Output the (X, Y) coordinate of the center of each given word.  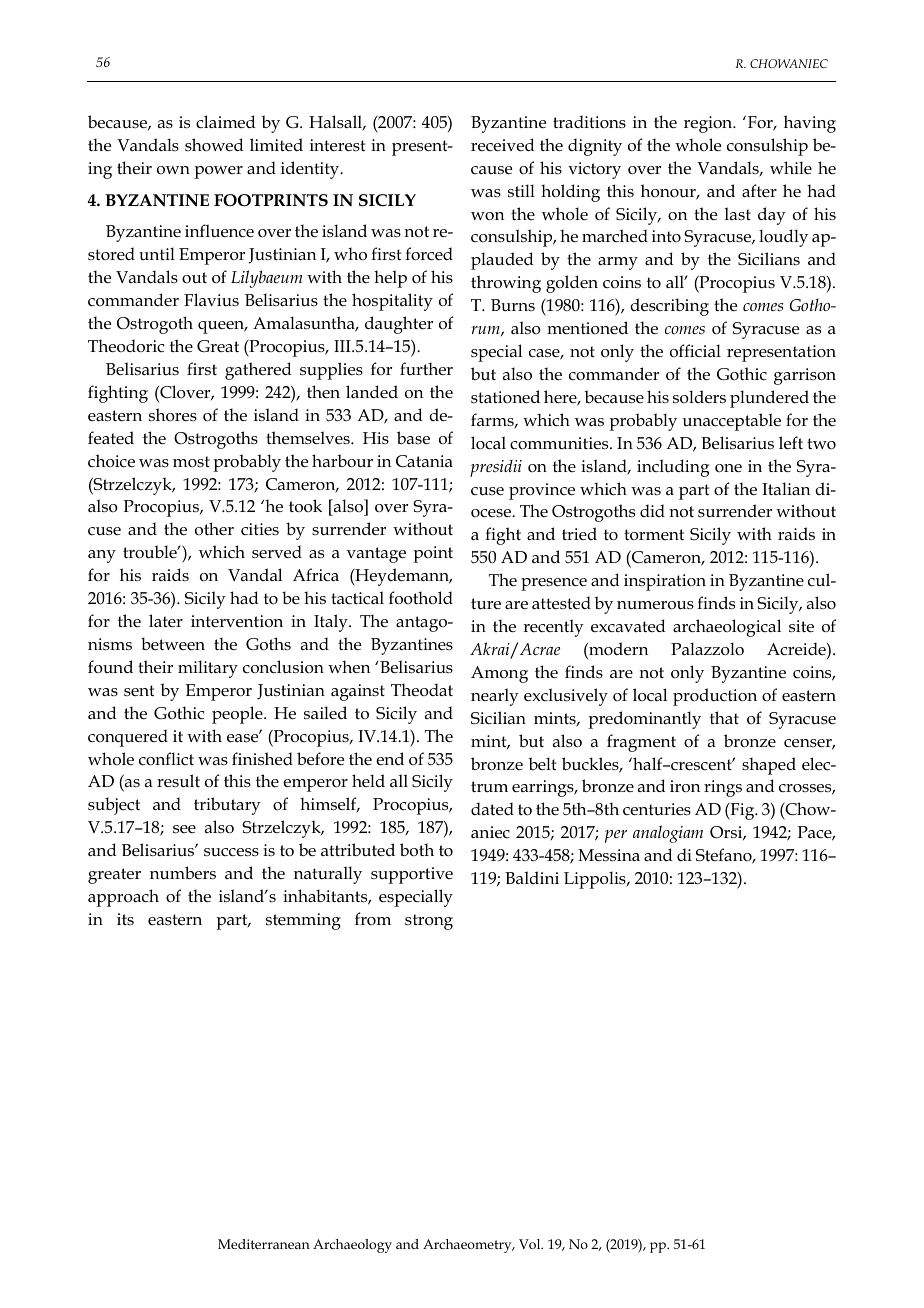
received (503, 145)
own (173, 170)
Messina (609, 855)
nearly (495, 697)
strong (429, 922)
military (208, 669)
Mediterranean (264, 1244)
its (125, 919)
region (709, 124)
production (715, 697)
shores (173, 415)
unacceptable (732, 422)
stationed (505, 396)
